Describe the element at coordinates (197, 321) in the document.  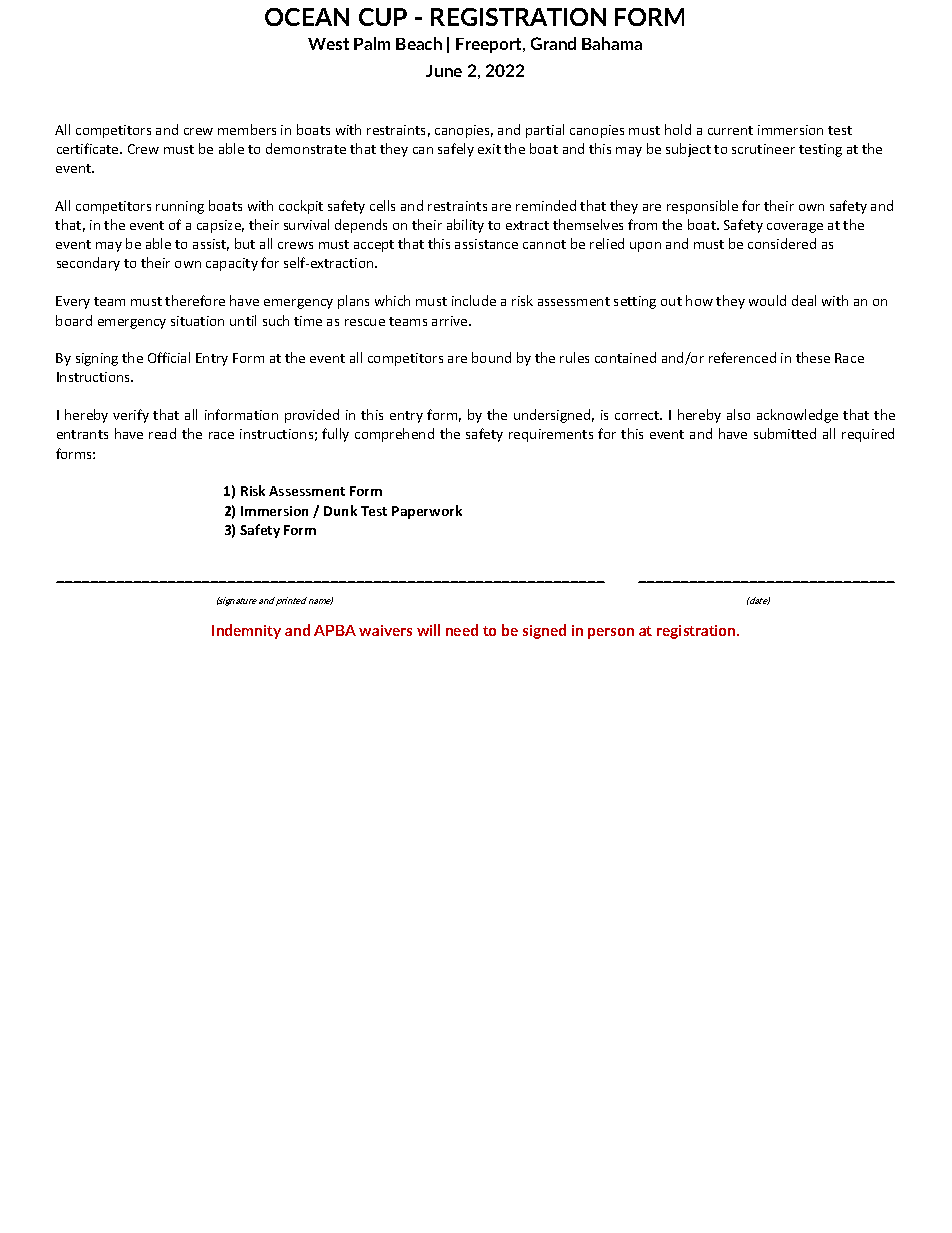
I see `situation` at that location.
